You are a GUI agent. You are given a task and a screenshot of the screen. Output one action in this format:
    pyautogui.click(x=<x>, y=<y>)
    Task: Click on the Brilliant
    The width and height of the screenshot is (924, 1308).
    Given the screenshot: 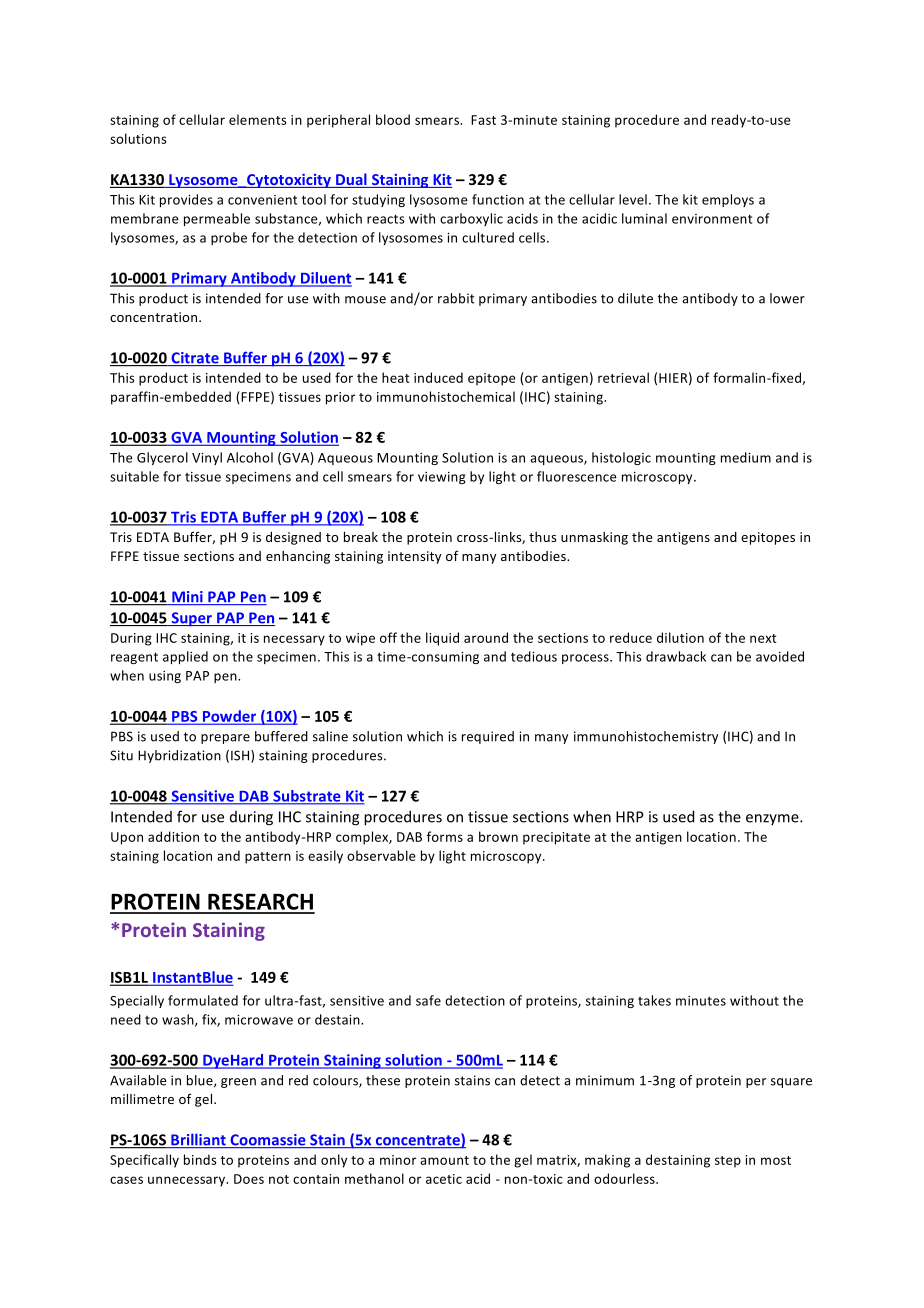 What is the action you would take?
    pyautogui.click(x=198, y=1140)
